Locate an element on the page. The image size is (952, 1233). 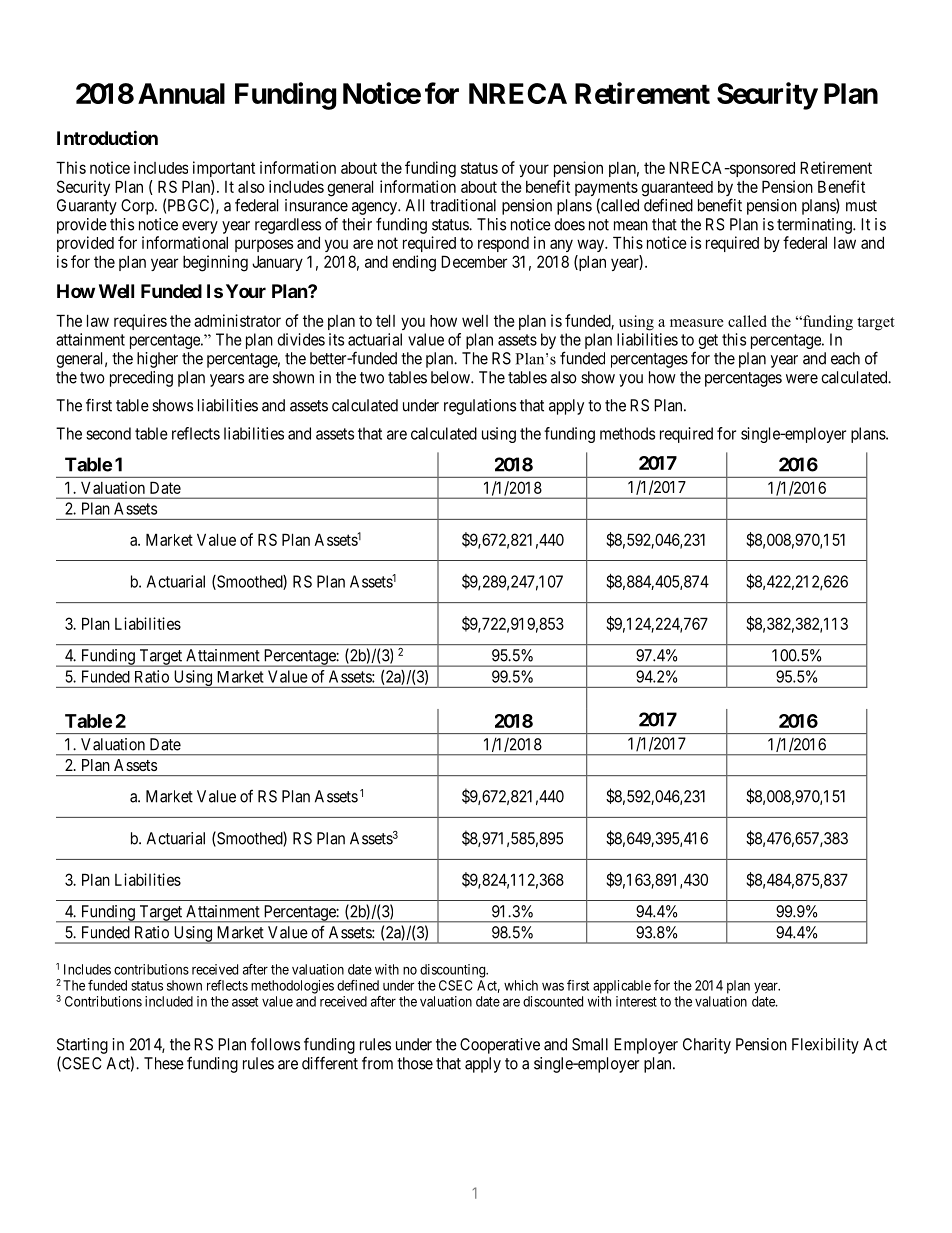
guaranteed is located at coordinates (677, 190).
